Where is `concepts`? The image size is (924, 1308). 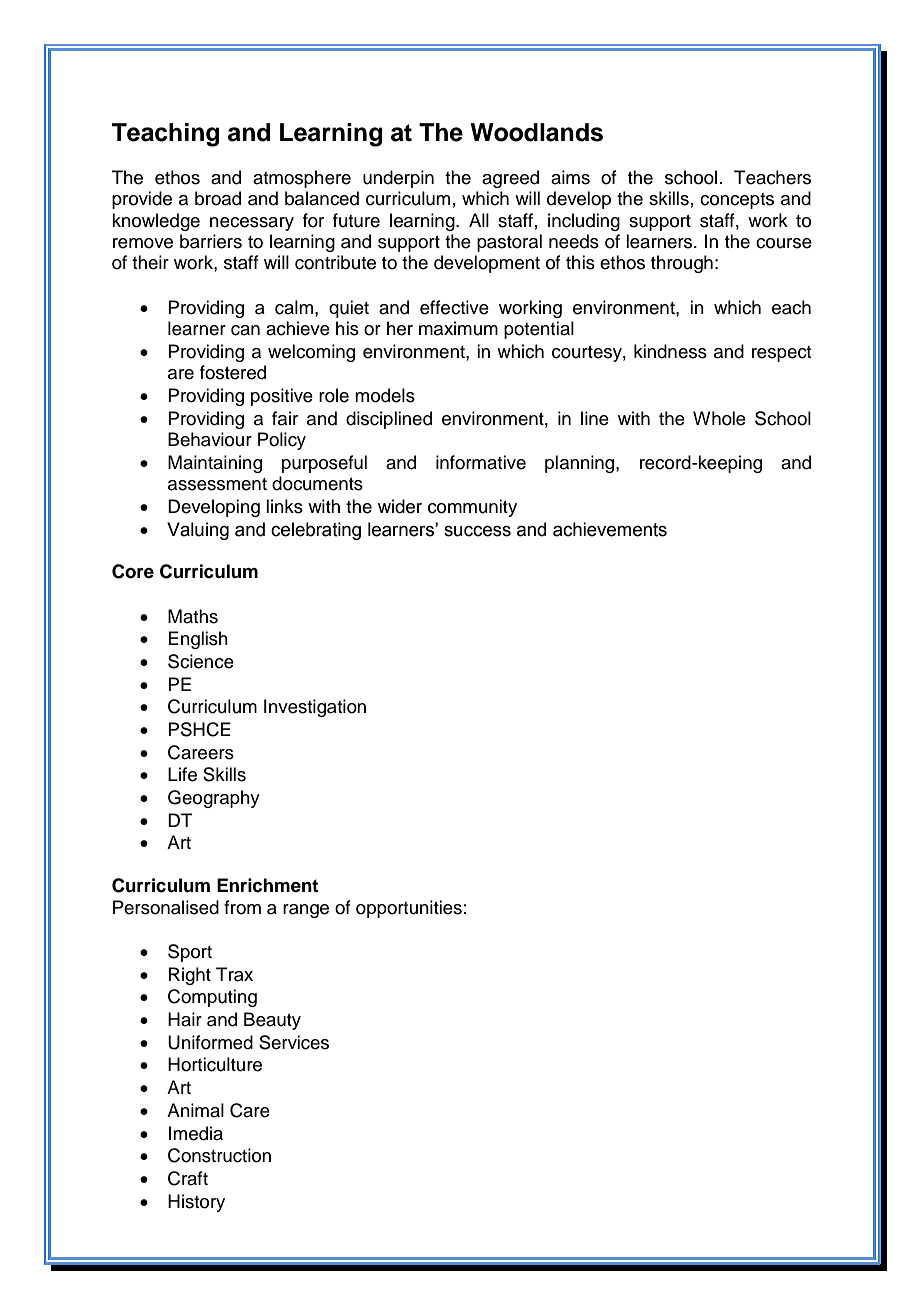 concepts is located at coordinates (737, 201).
